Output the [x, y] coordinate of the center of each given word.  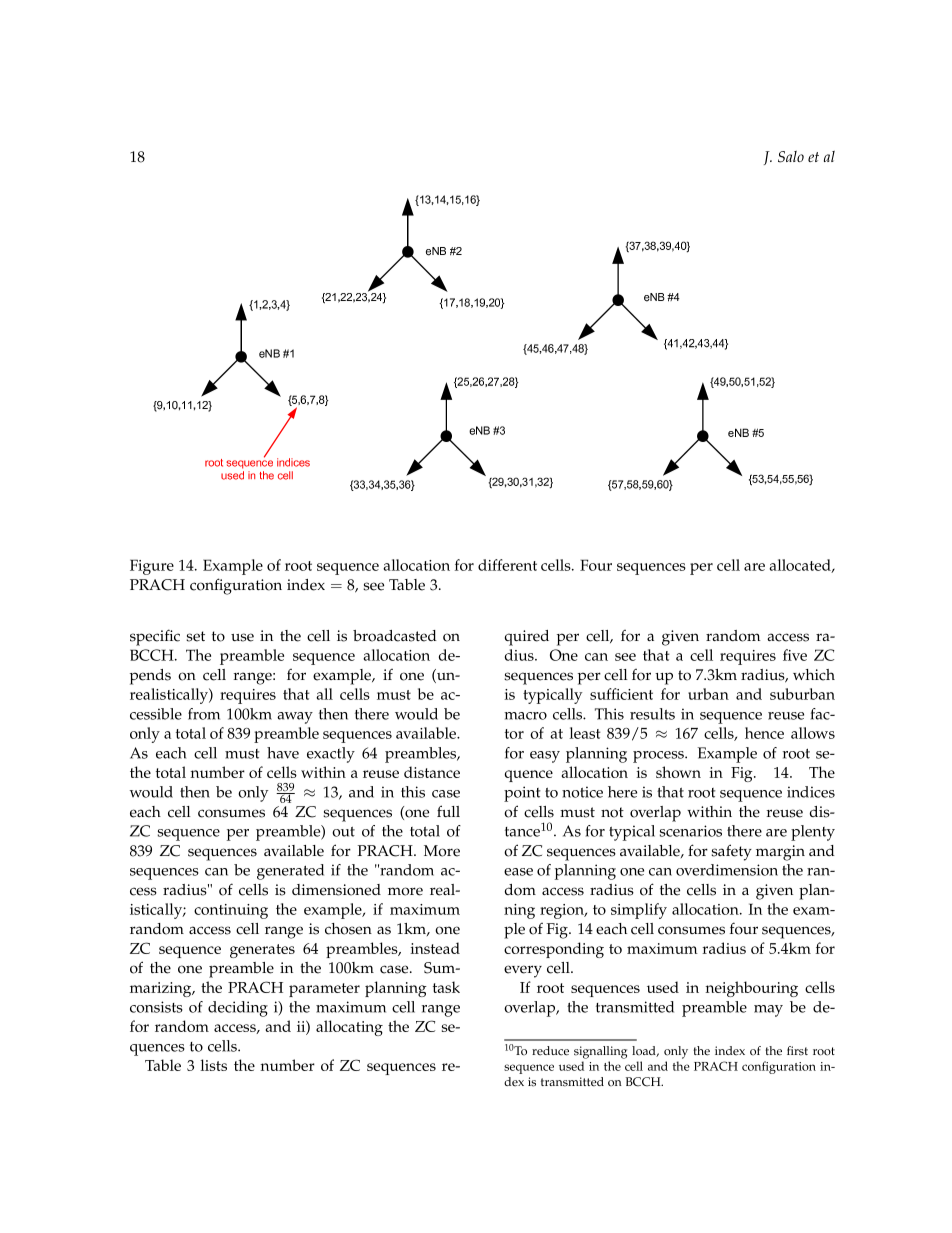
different [507, 565]
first [797, 1051]
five [795, 655]
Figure [152, 567]
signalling [600, 1052]
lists [213, 1065]
